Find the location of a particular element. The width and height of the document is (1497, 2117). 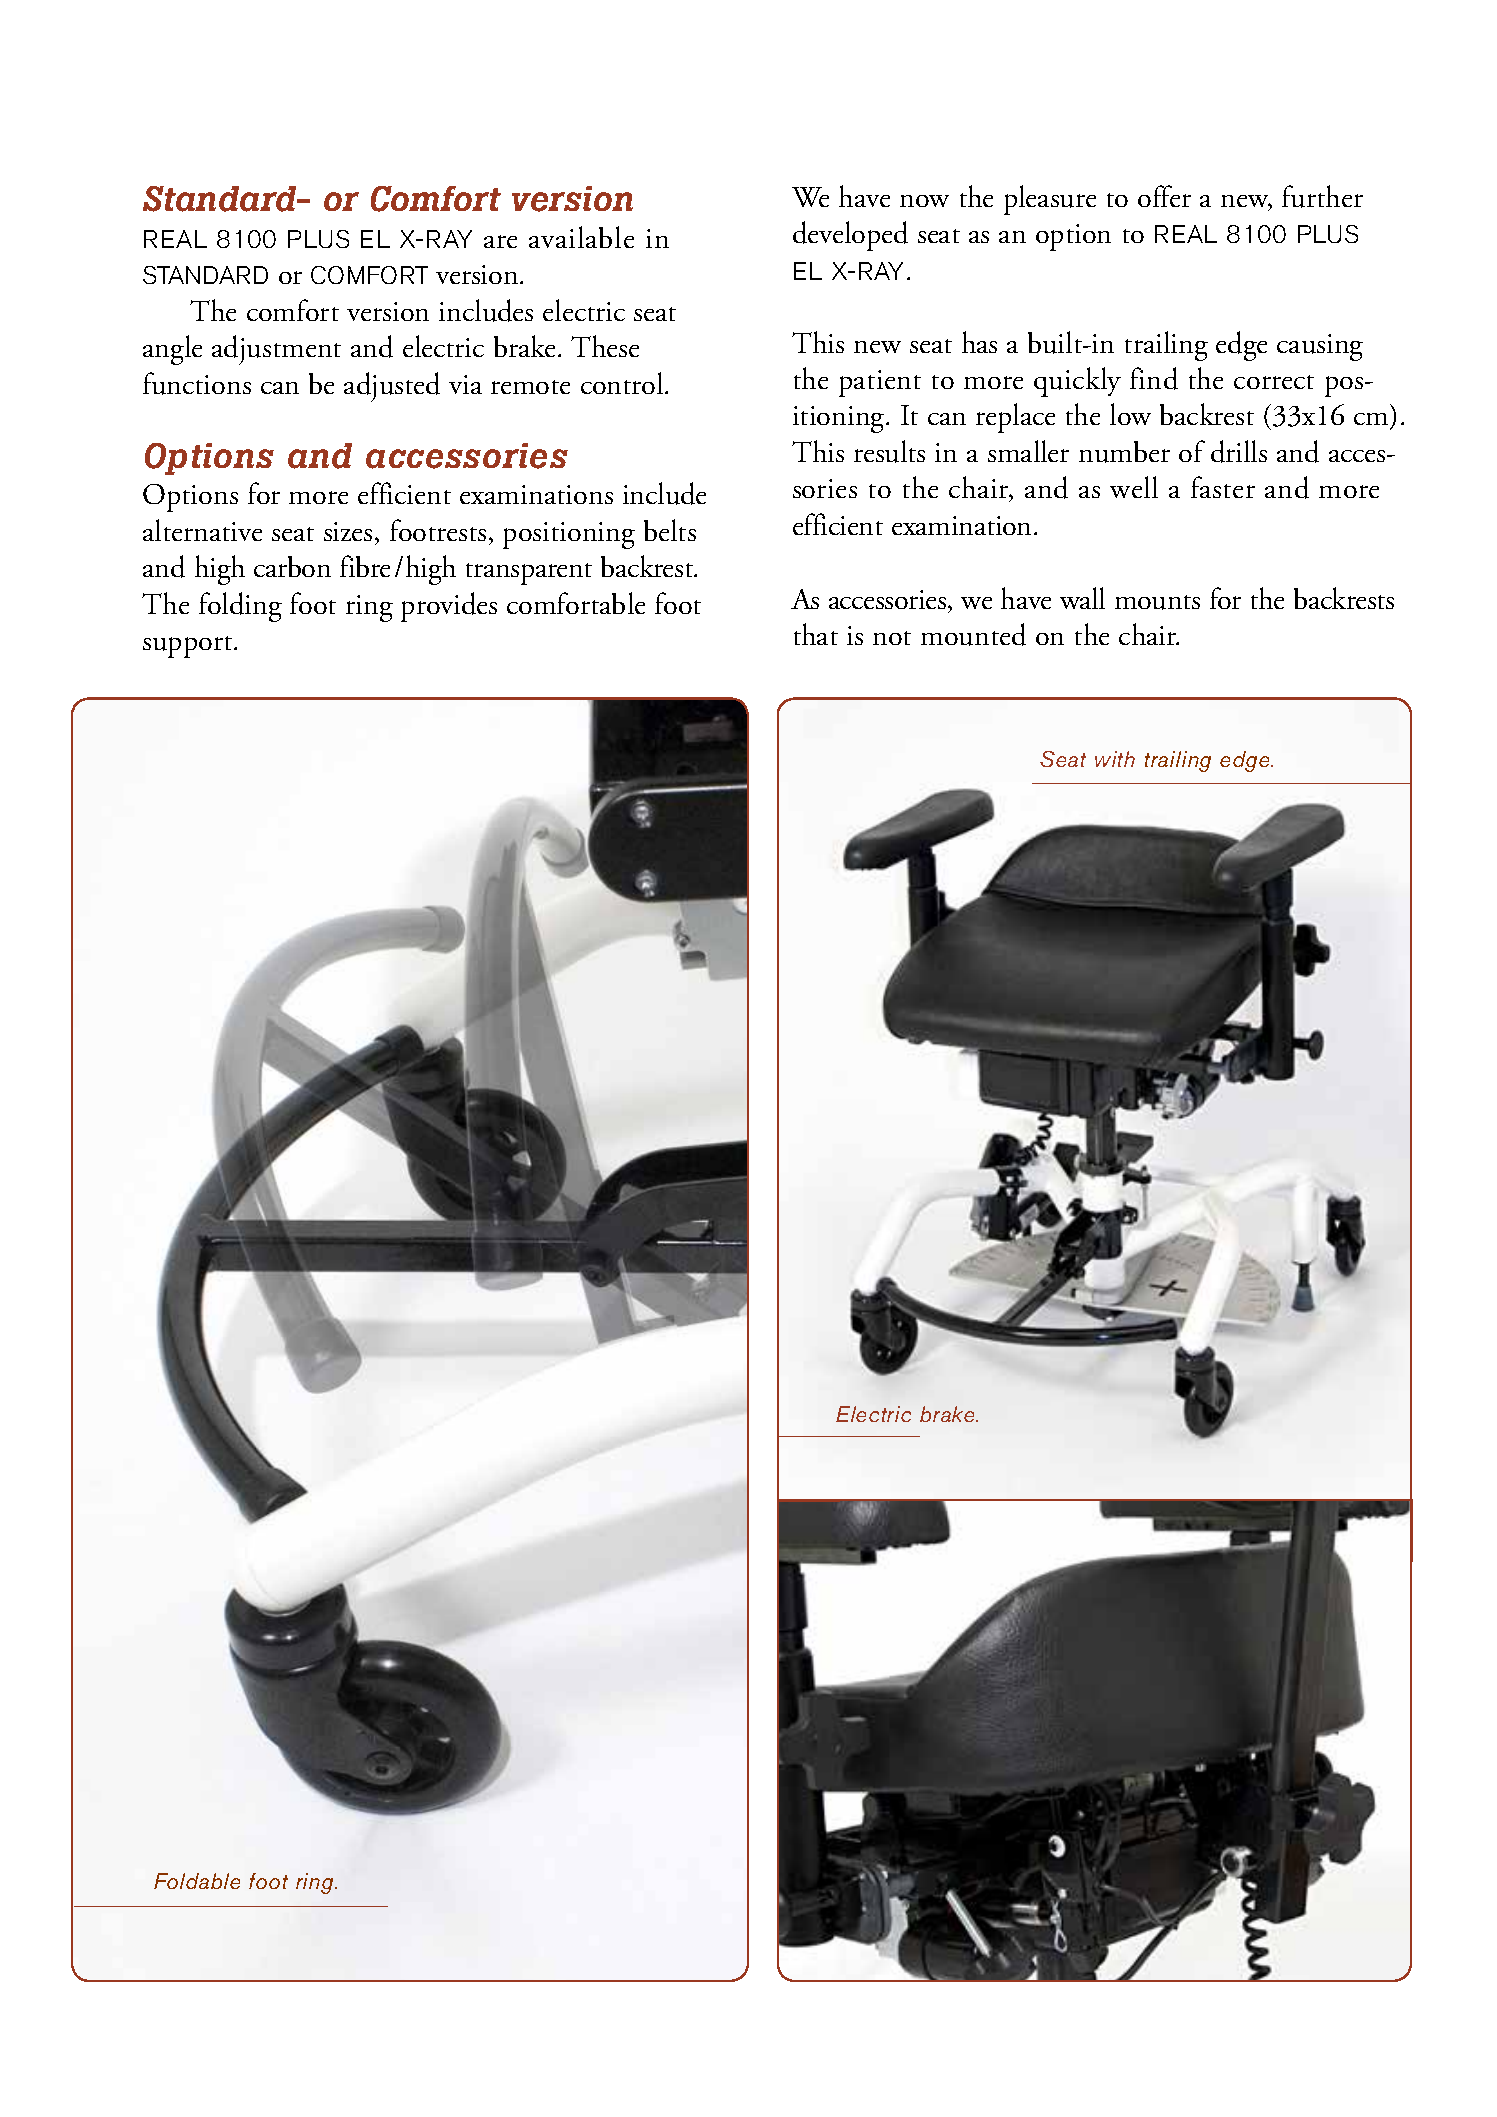

mounted is located at coordinates (973, 634).
